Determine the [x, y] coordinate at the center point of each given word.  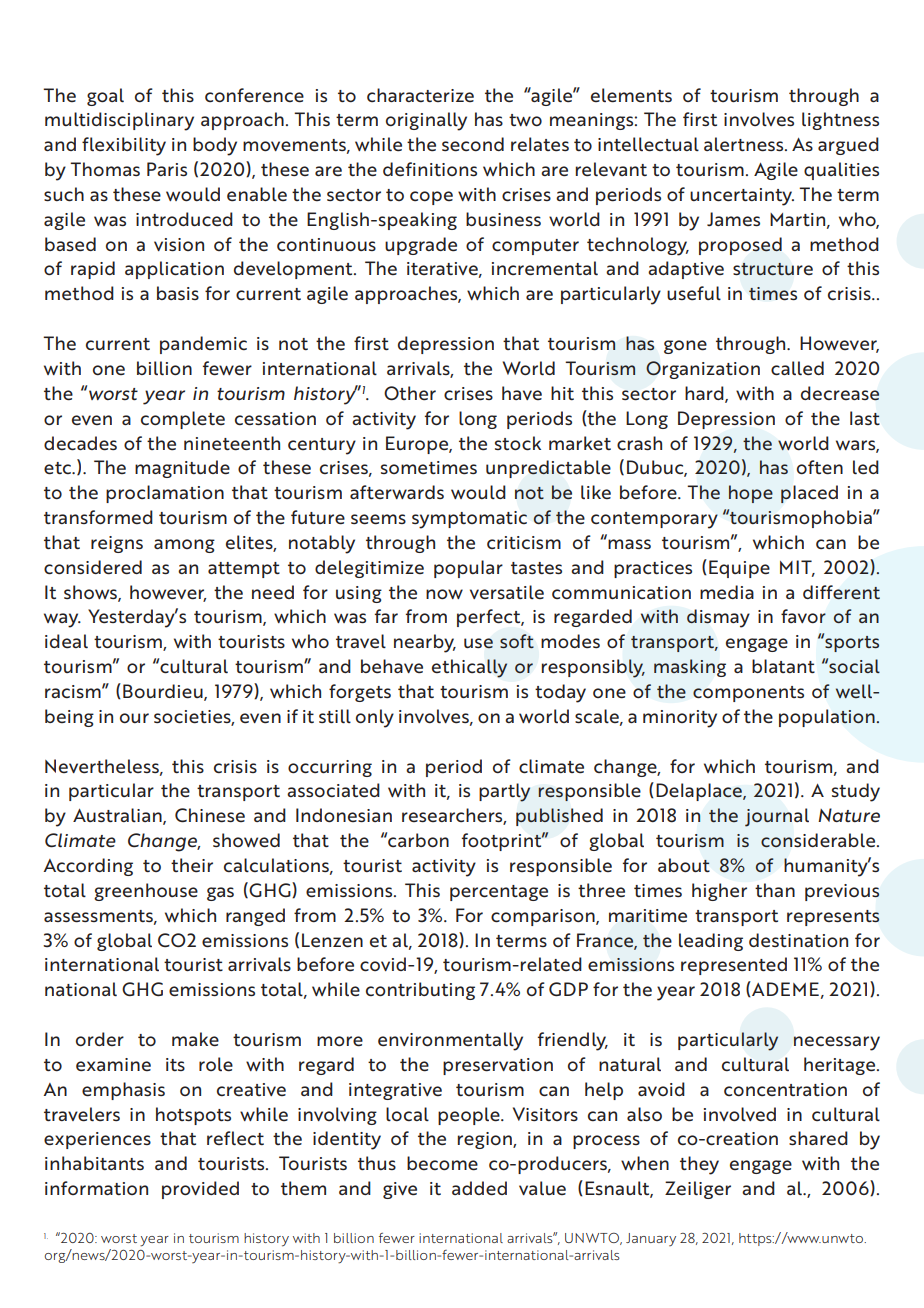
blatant [783, 666]
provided [200, 1190]
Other [410, 393]
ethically [469, 668]
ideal [66, 641]
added [479, 1188]
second [473, 144]
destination [798, 940]
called [797, 368]
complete [183, 420]
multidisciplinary [119, 121]
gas [220, 894]
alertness [745, 144]
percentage [499, 893]
